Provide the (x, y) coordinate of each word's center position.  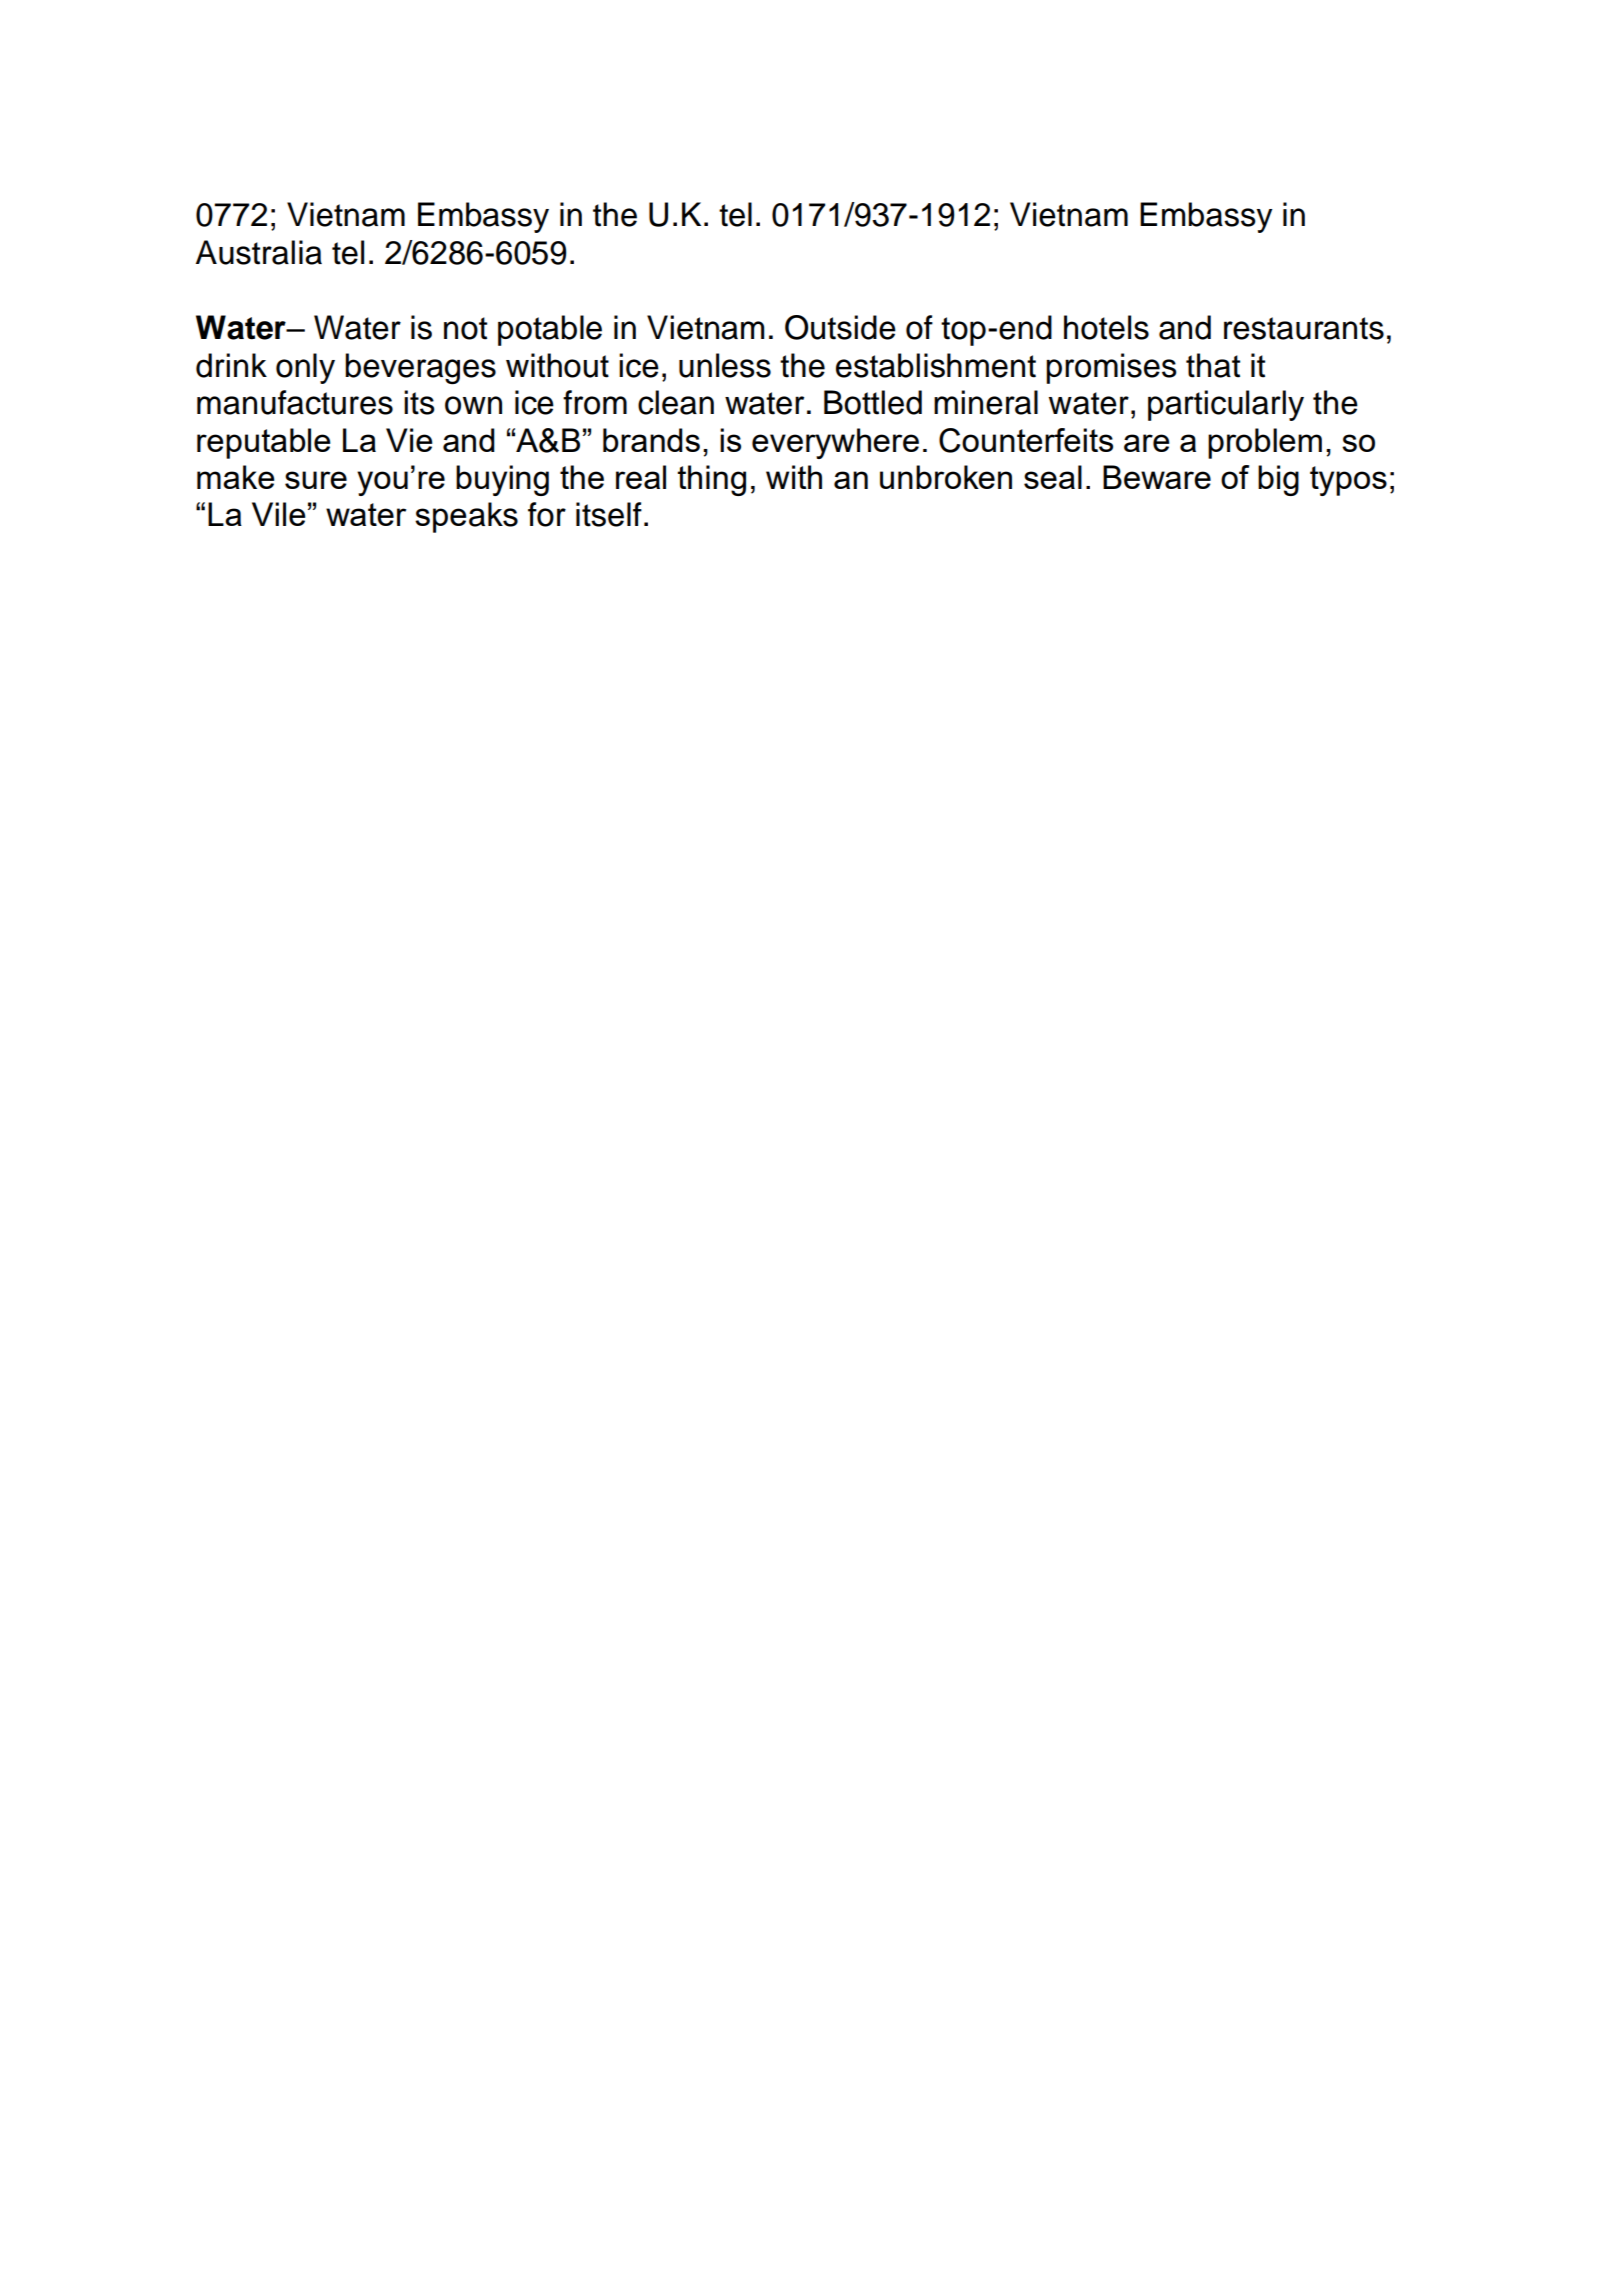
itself (609, 514)
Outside (840, 327)
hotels (1106, 327)
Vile (279, 514)
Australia (259, 252)
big (1278, 480)
